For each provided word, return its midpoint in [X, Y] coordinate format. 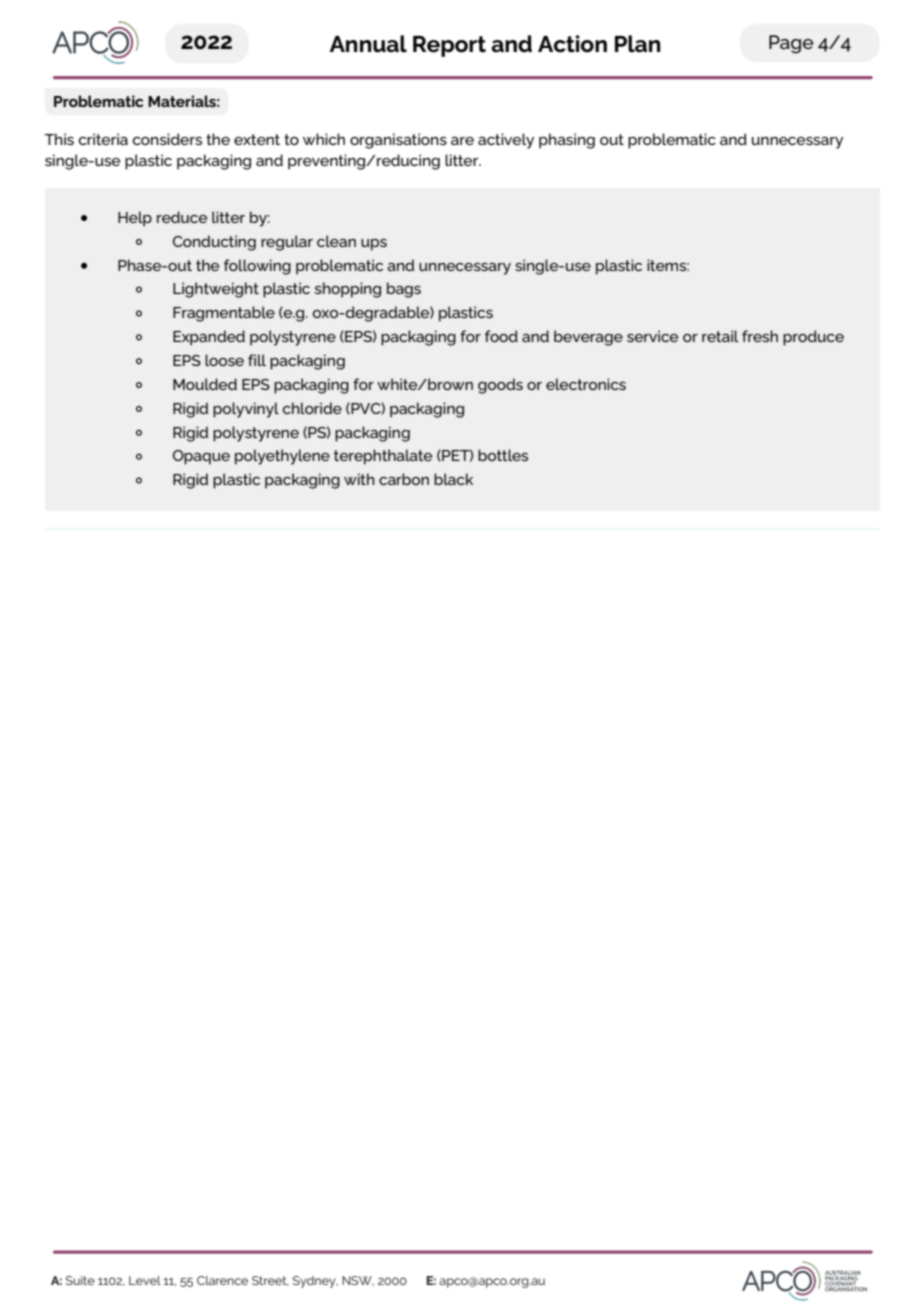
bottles [503, 455]
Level [145, 1280]
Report [449, 46]
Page [791, 44]
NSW [358, 1281]
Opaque [201, 457]
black [453, 479]
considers [167, 139]
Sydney [315, 1282]
